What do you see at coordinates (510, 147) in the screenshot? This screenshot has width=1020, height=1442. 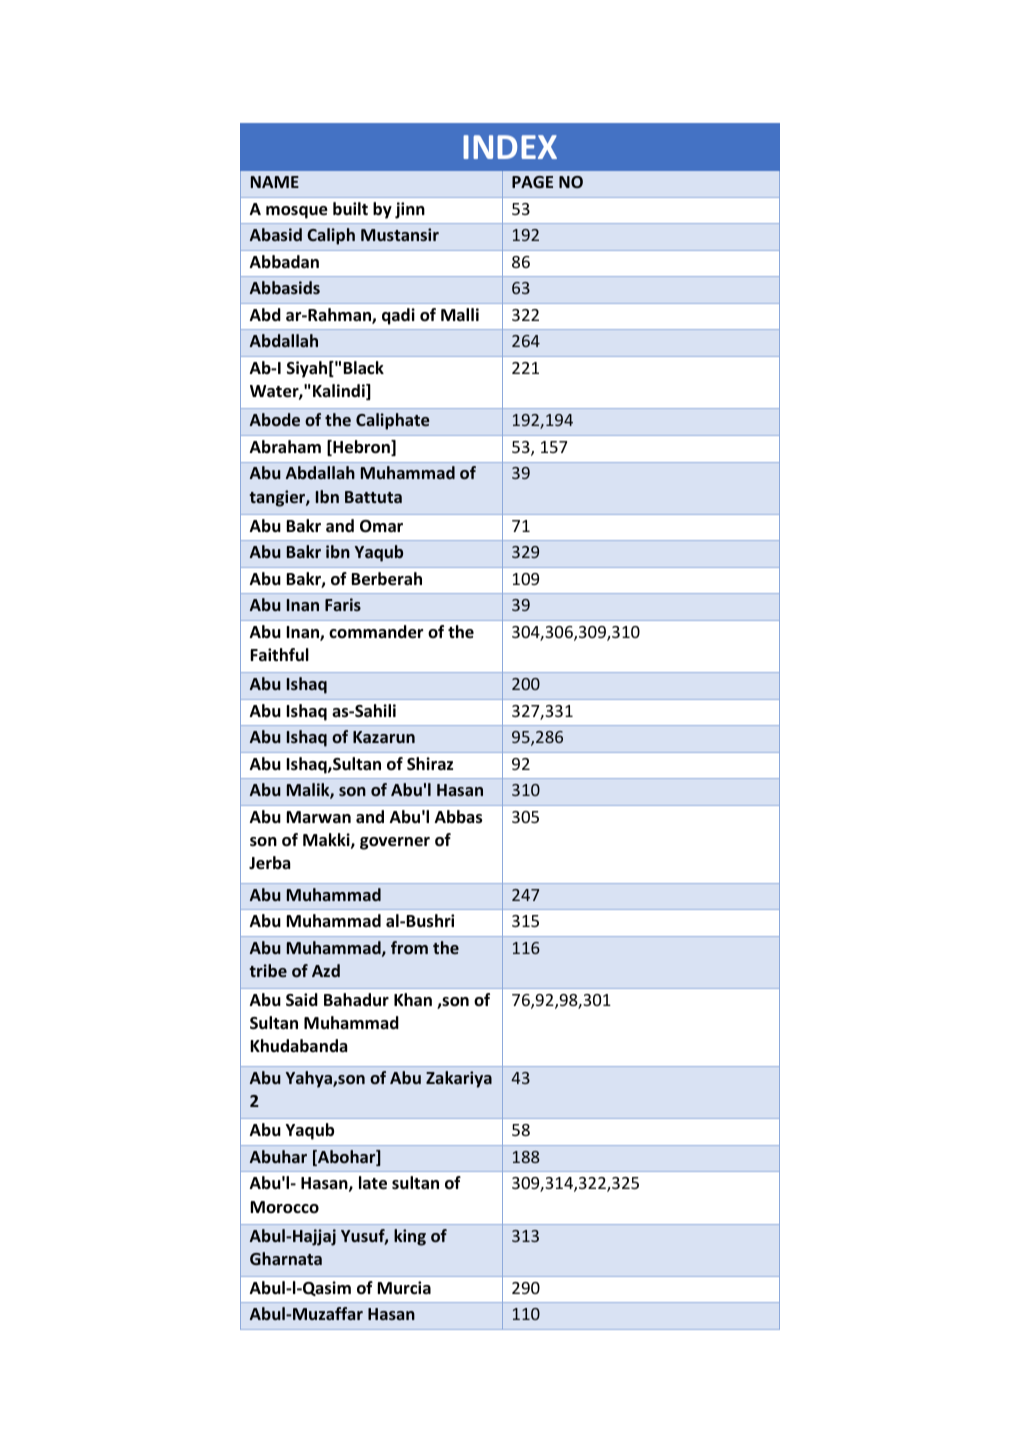 I see `INDEX` at bounding box center [510, 147].
